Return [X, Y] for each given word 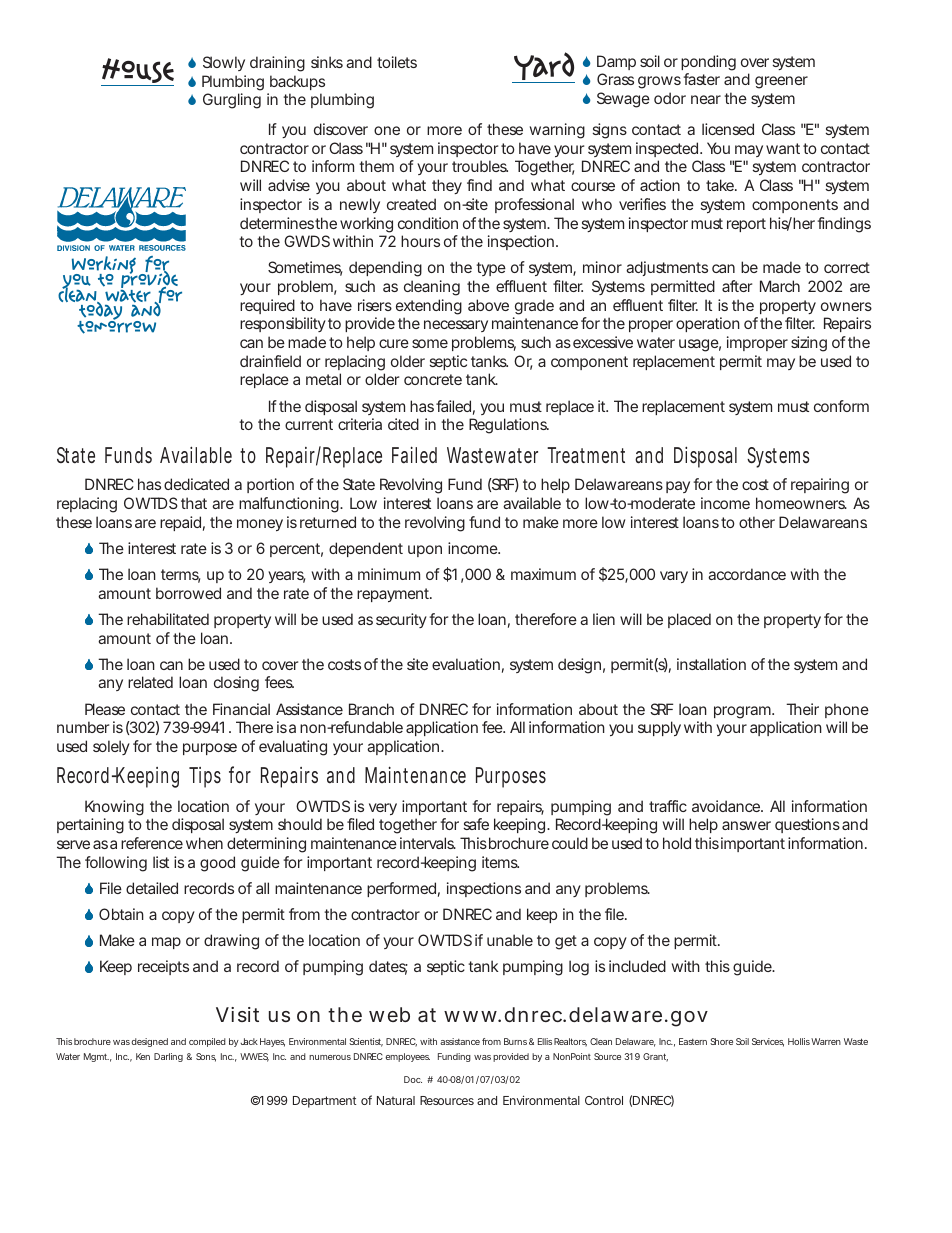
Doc [413, 1079]
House [137, 72]
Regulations [509, 426]
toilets [397, 62]
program [743, 712]
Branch [371, 709]
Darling [168, 1057]
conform [841, 406]
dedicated [196, 484]
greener [781, 82]
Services [768, 1042]
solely [111, 747]
